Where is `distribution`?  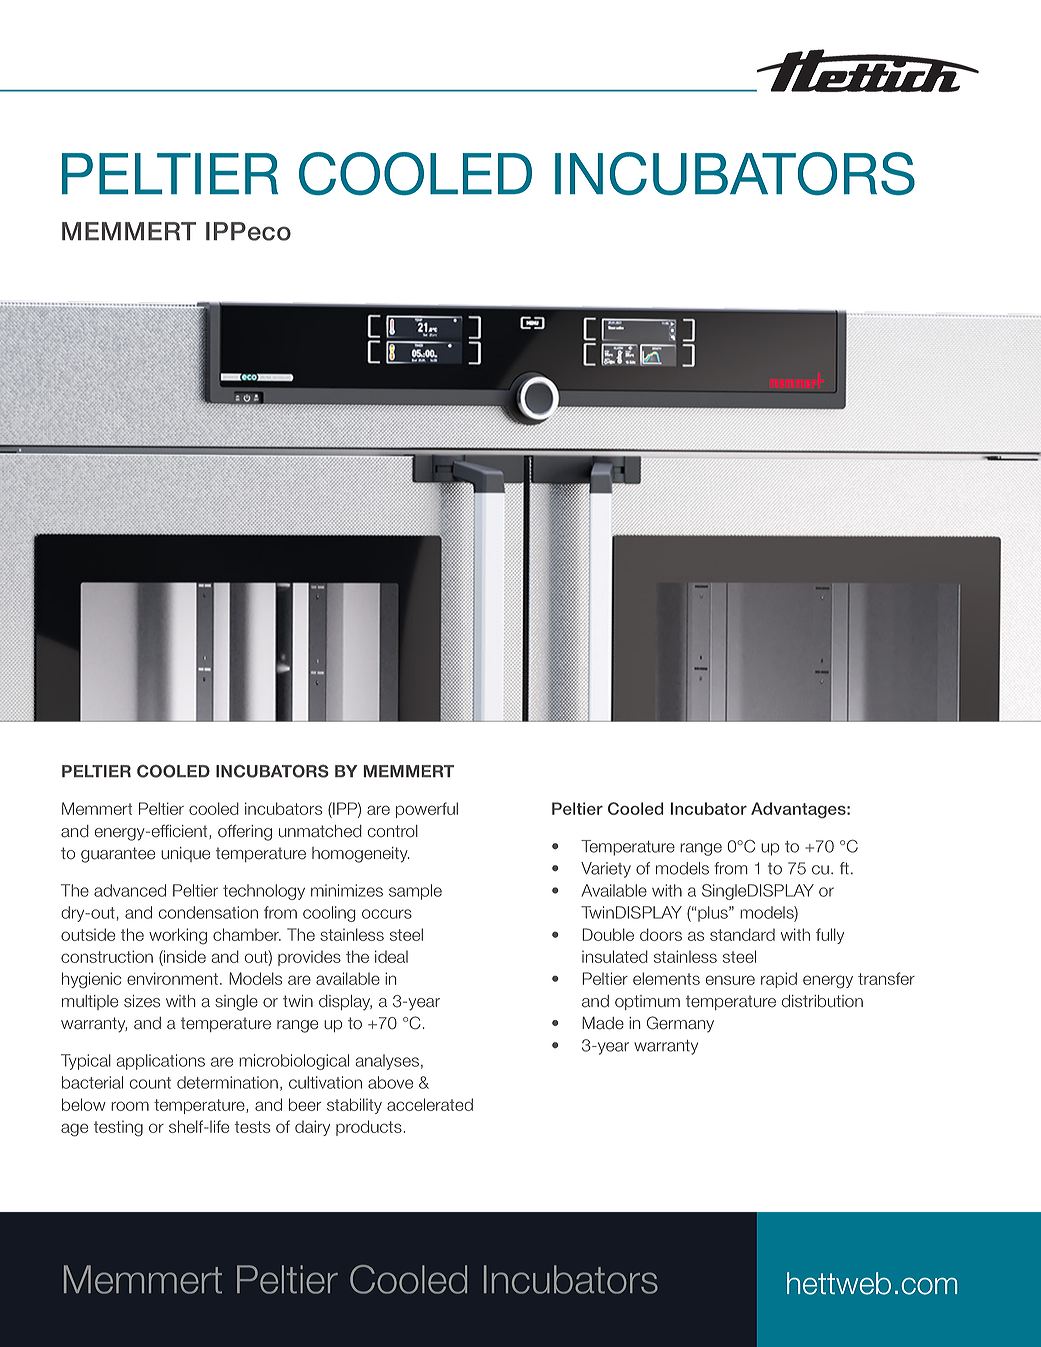 distribution is located at coordinates (822, 1001).
